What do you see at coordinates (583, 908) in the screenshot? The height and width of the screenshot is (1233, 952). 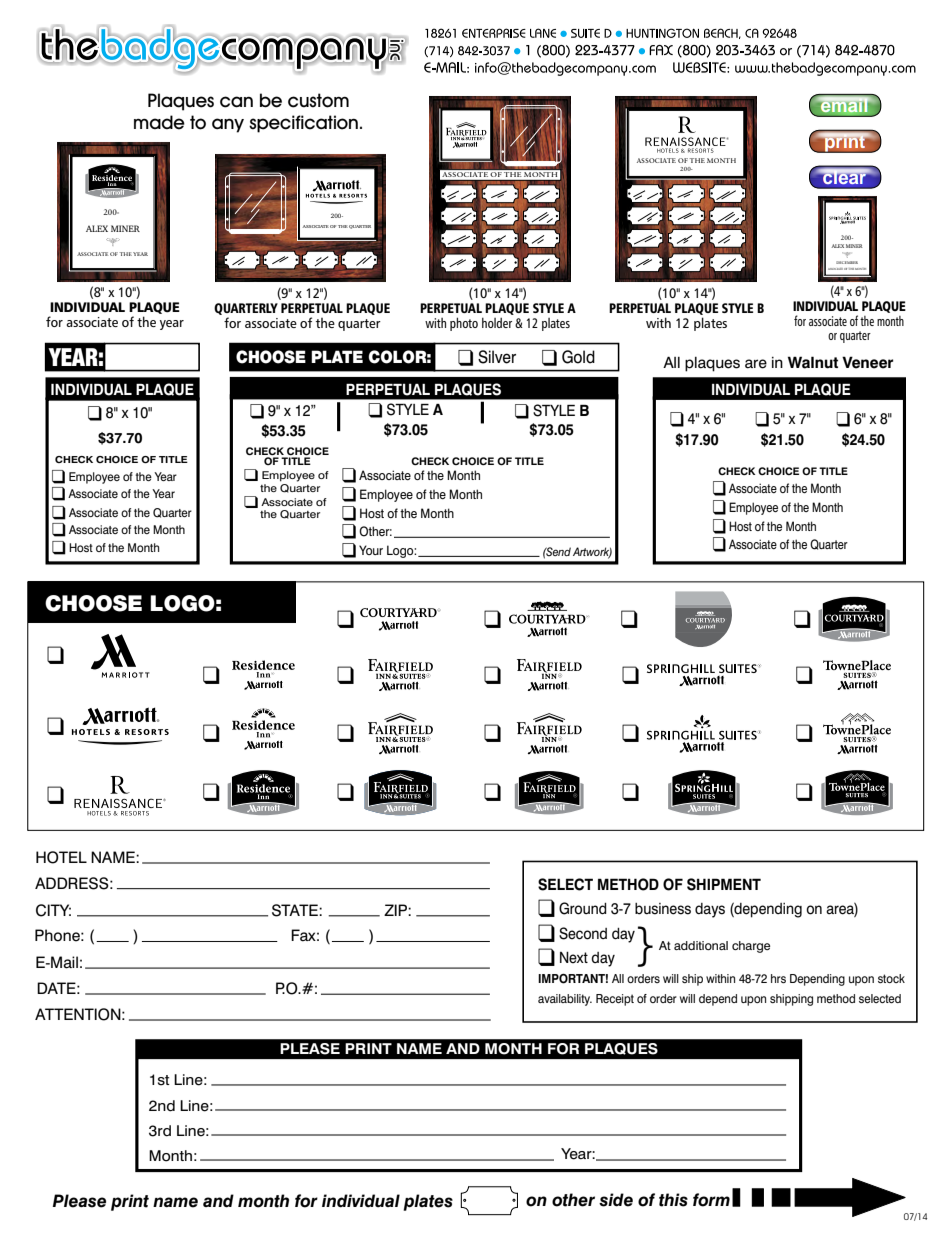 I see `Ground` at bounding box center [583, 908].
